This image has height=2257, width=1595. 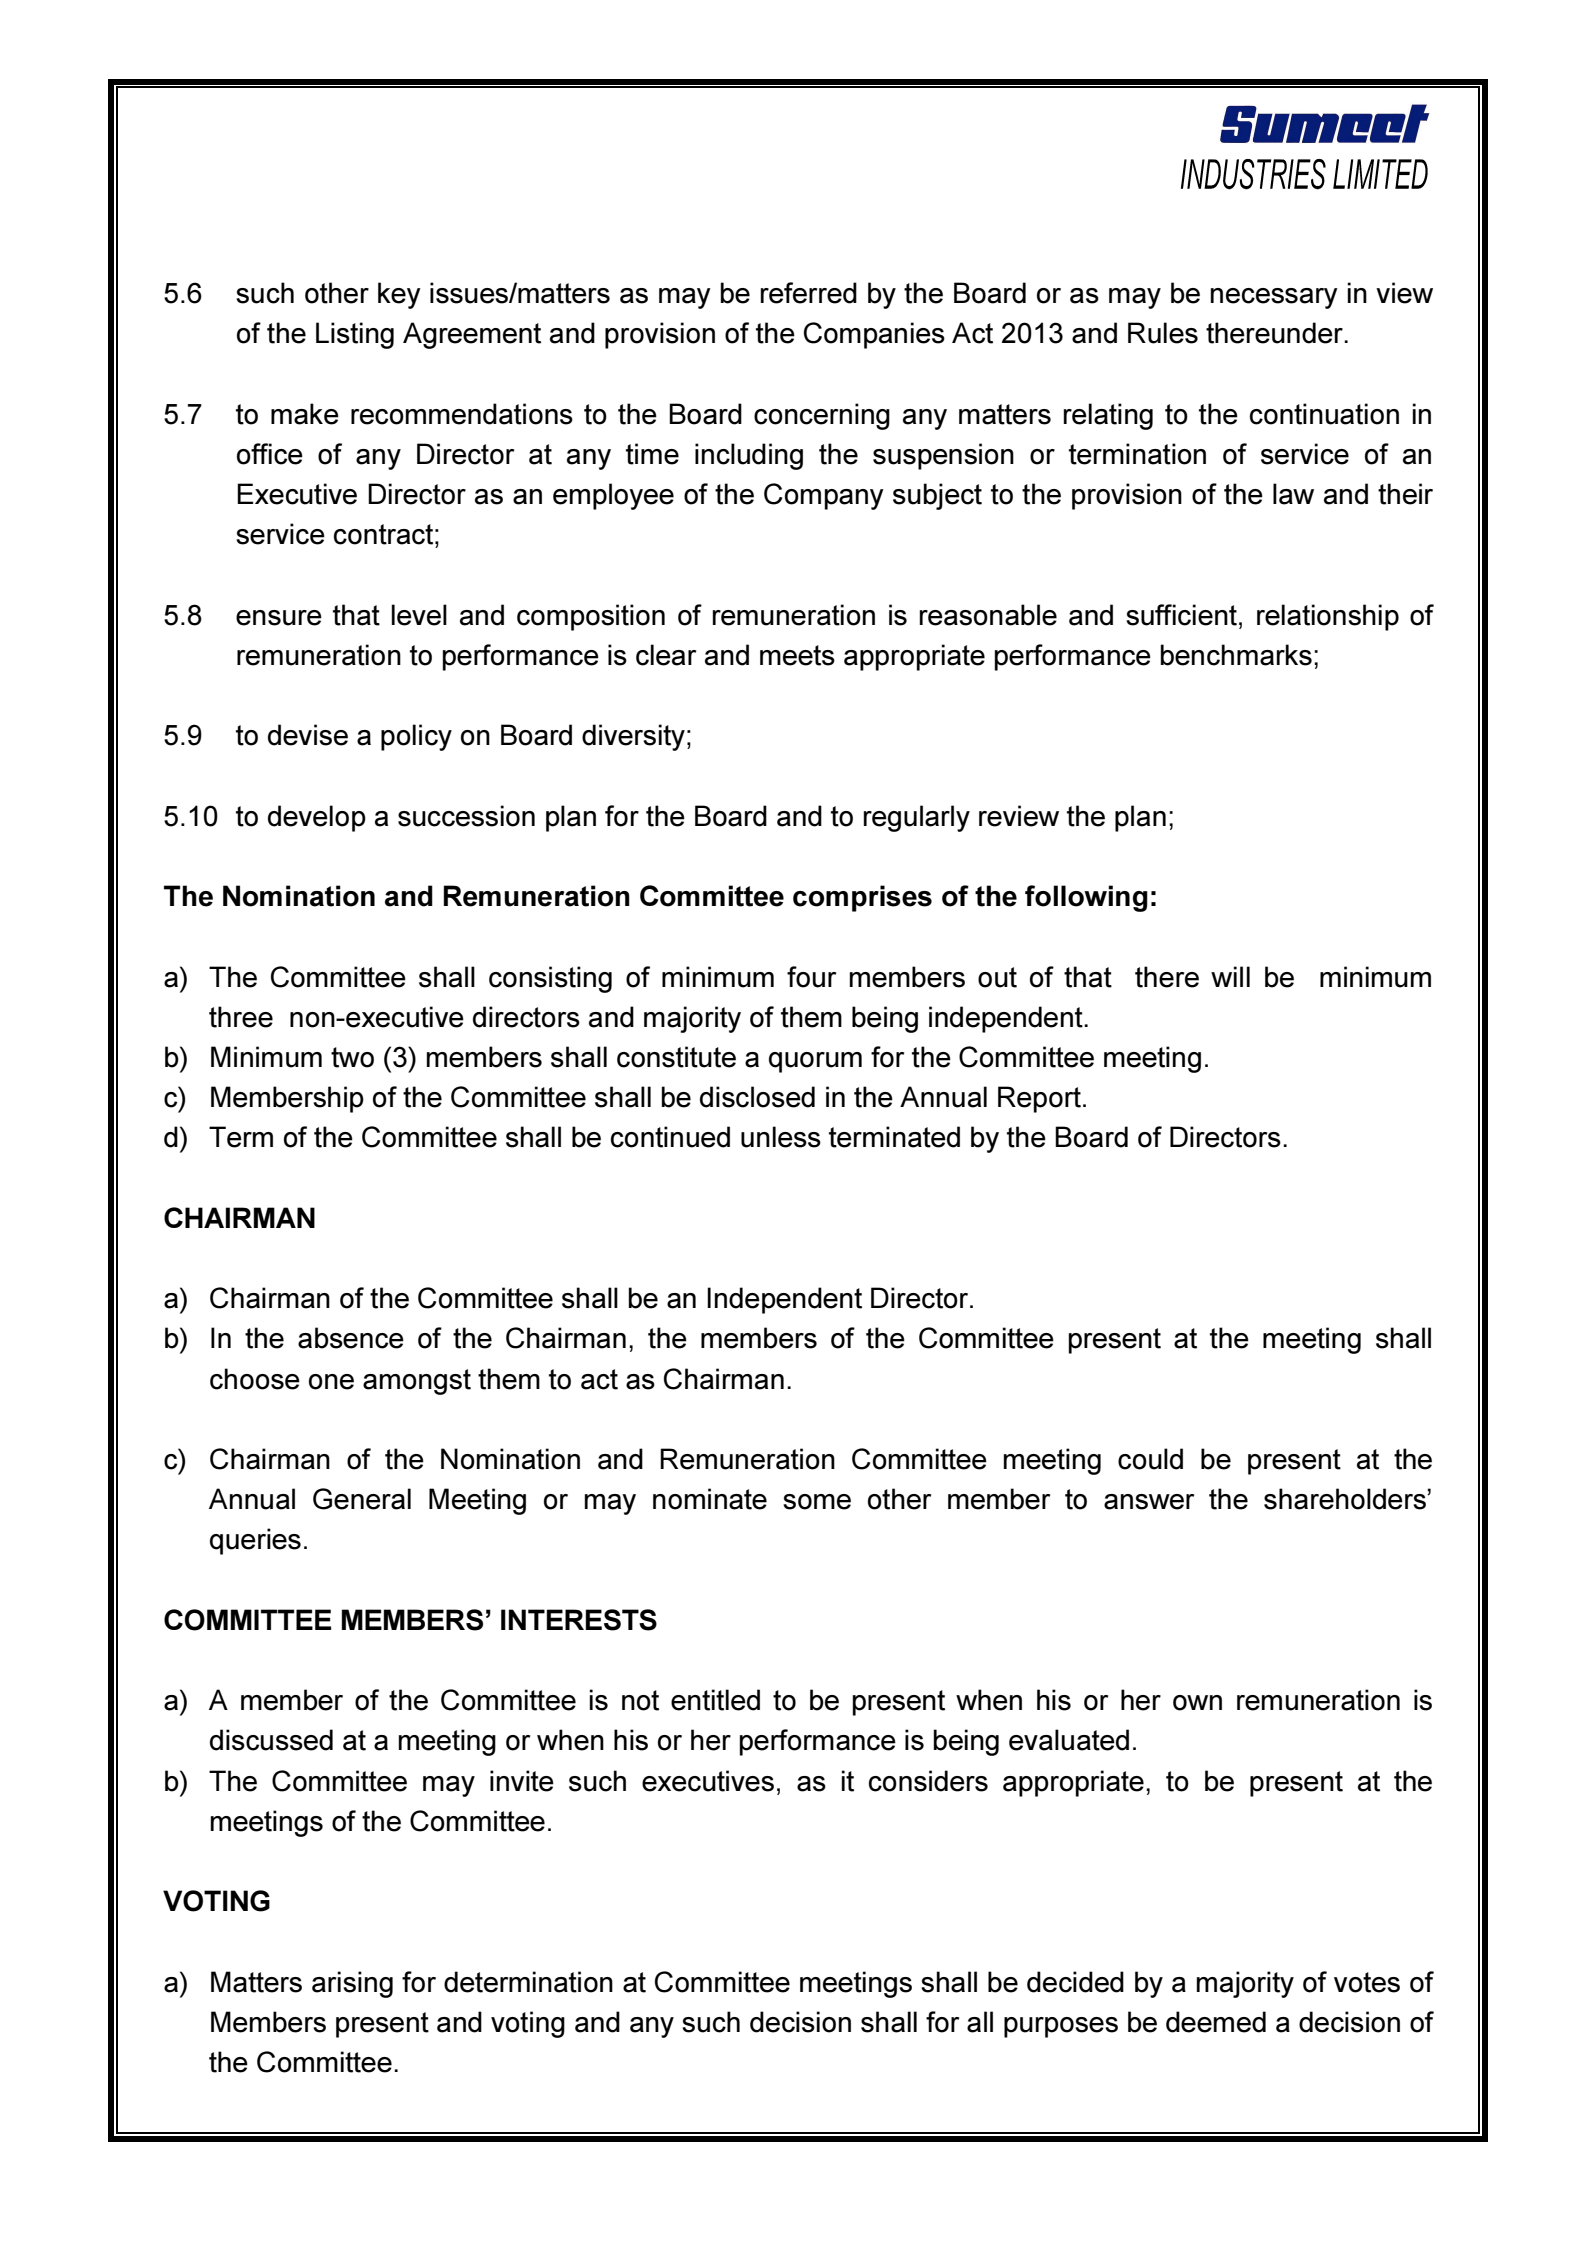 I want to click on arising, so click(x=352, y=1984).
